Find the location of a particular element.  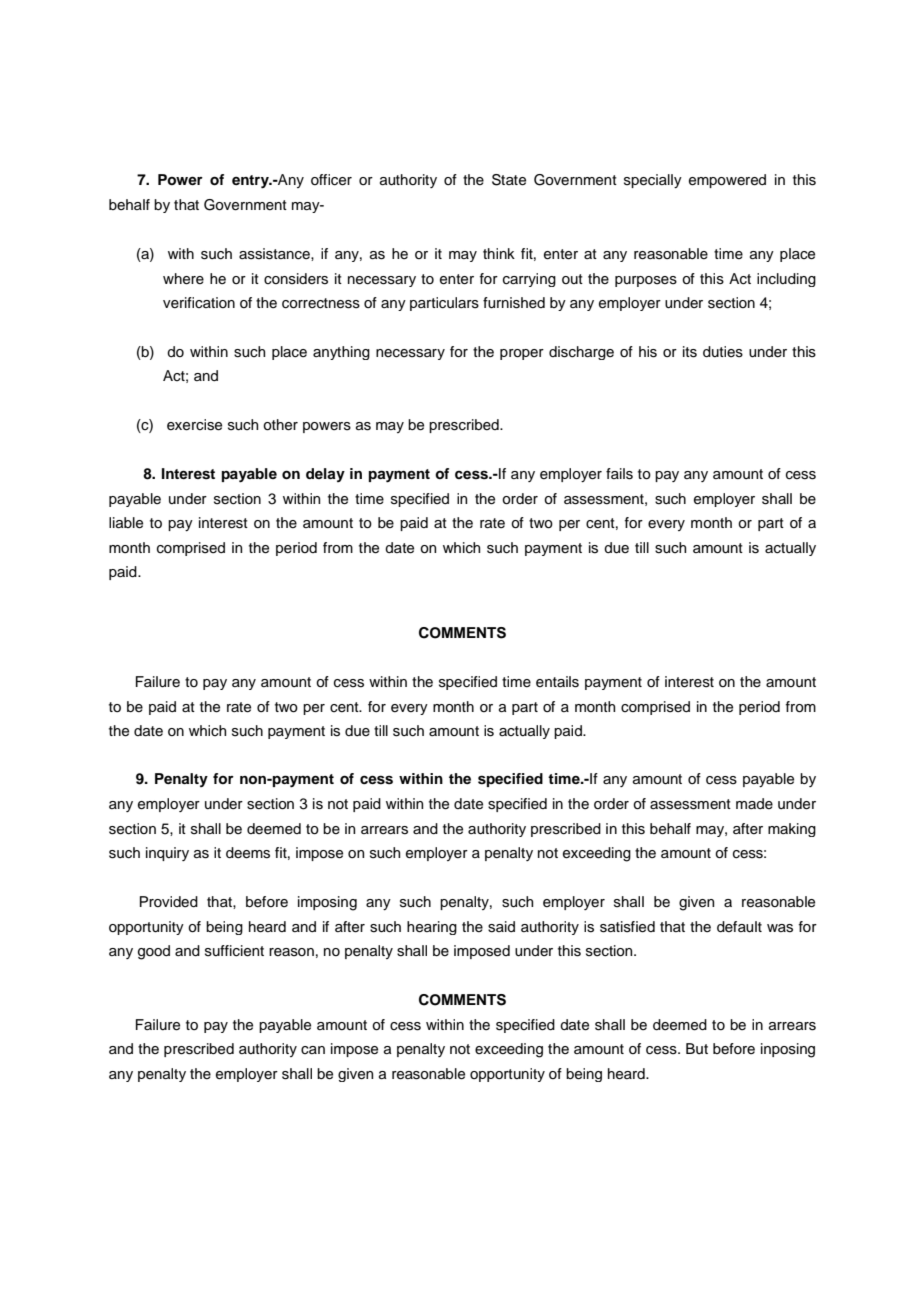

can is located at coordinates (313, 1050).
